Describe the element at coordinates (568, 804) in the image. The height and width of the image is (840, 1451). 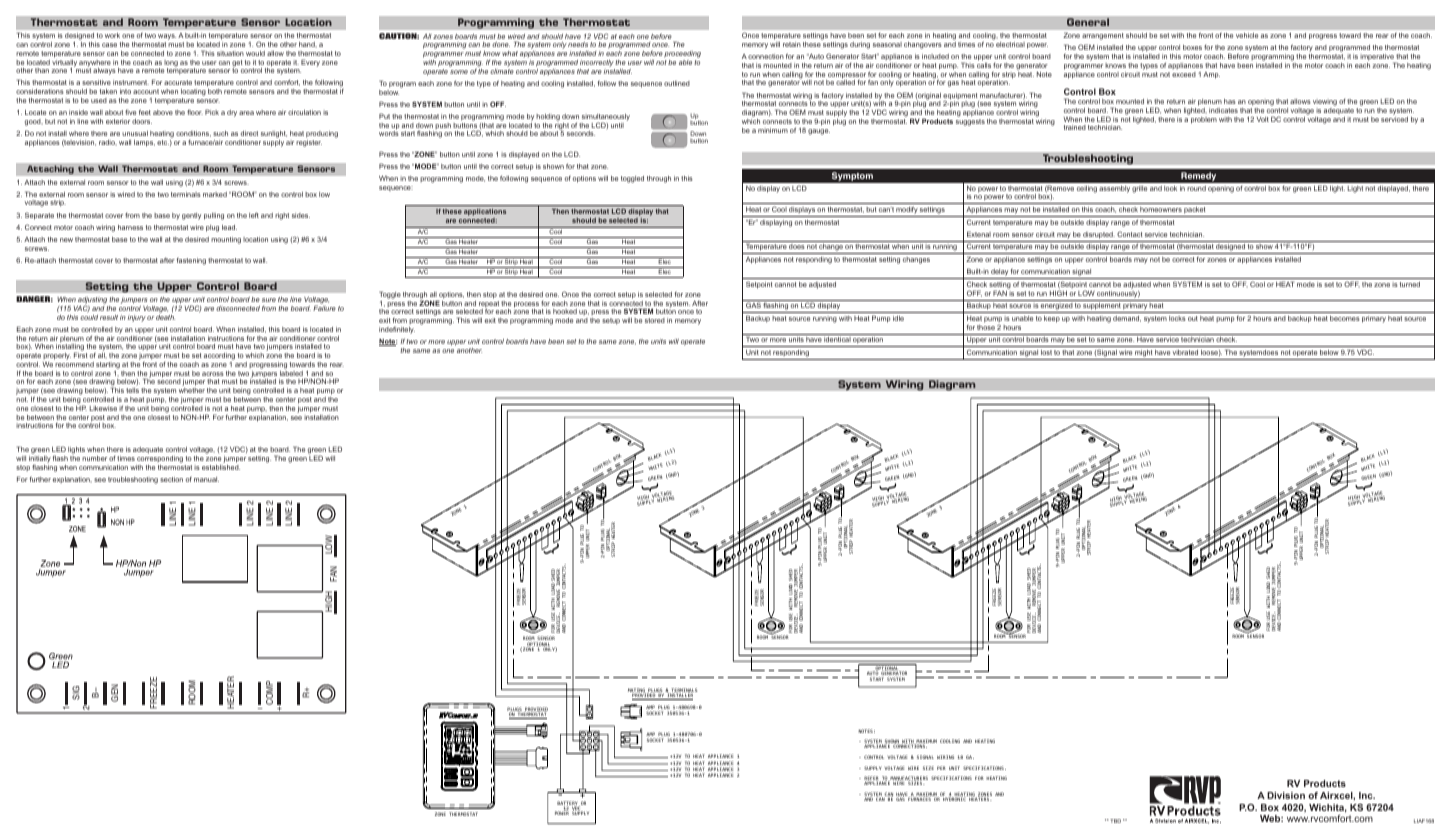
I see `BATTERY` at that location.
